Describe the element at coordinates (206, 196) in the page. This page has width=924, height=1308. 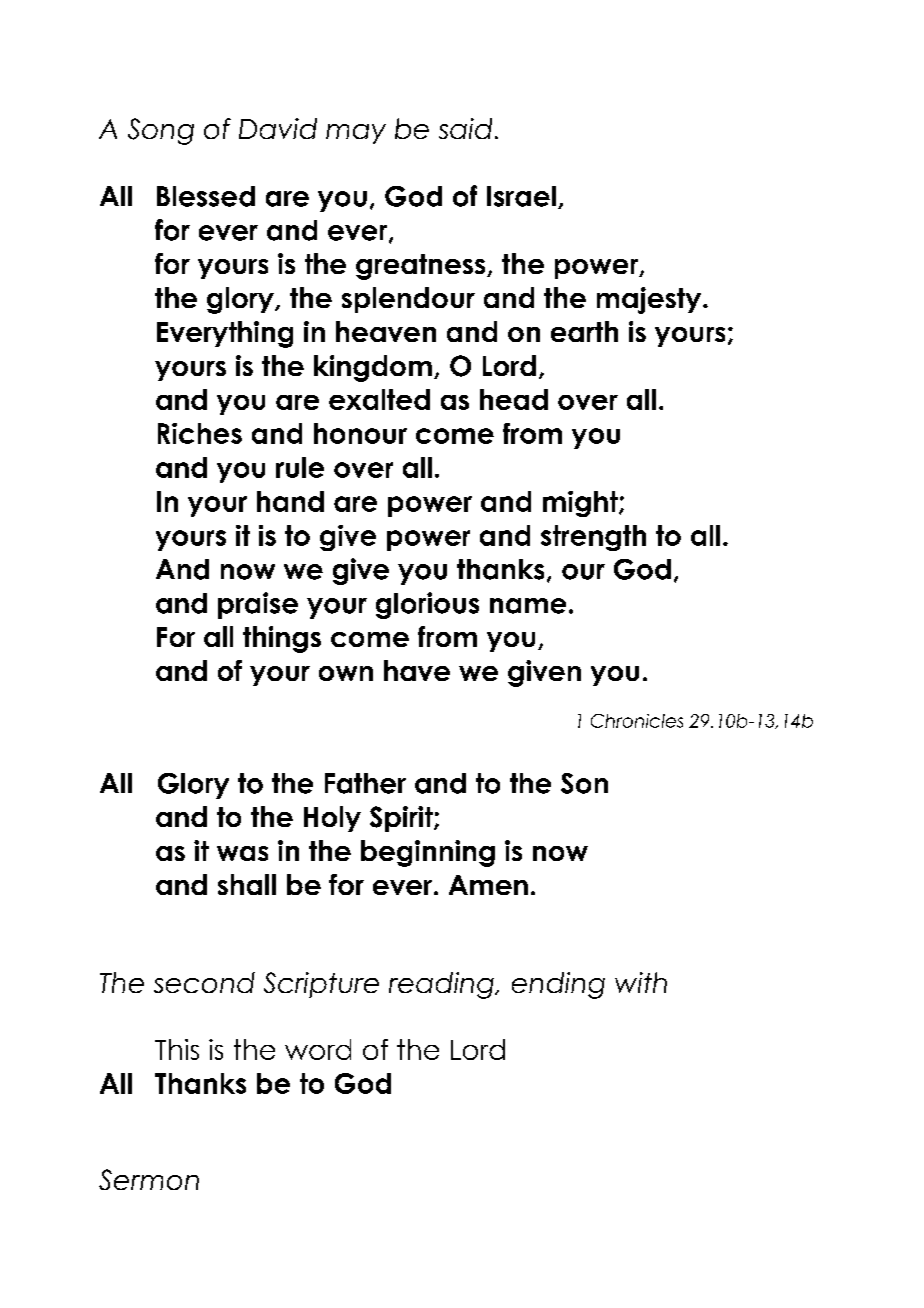
I see `Blessed` at that location.
